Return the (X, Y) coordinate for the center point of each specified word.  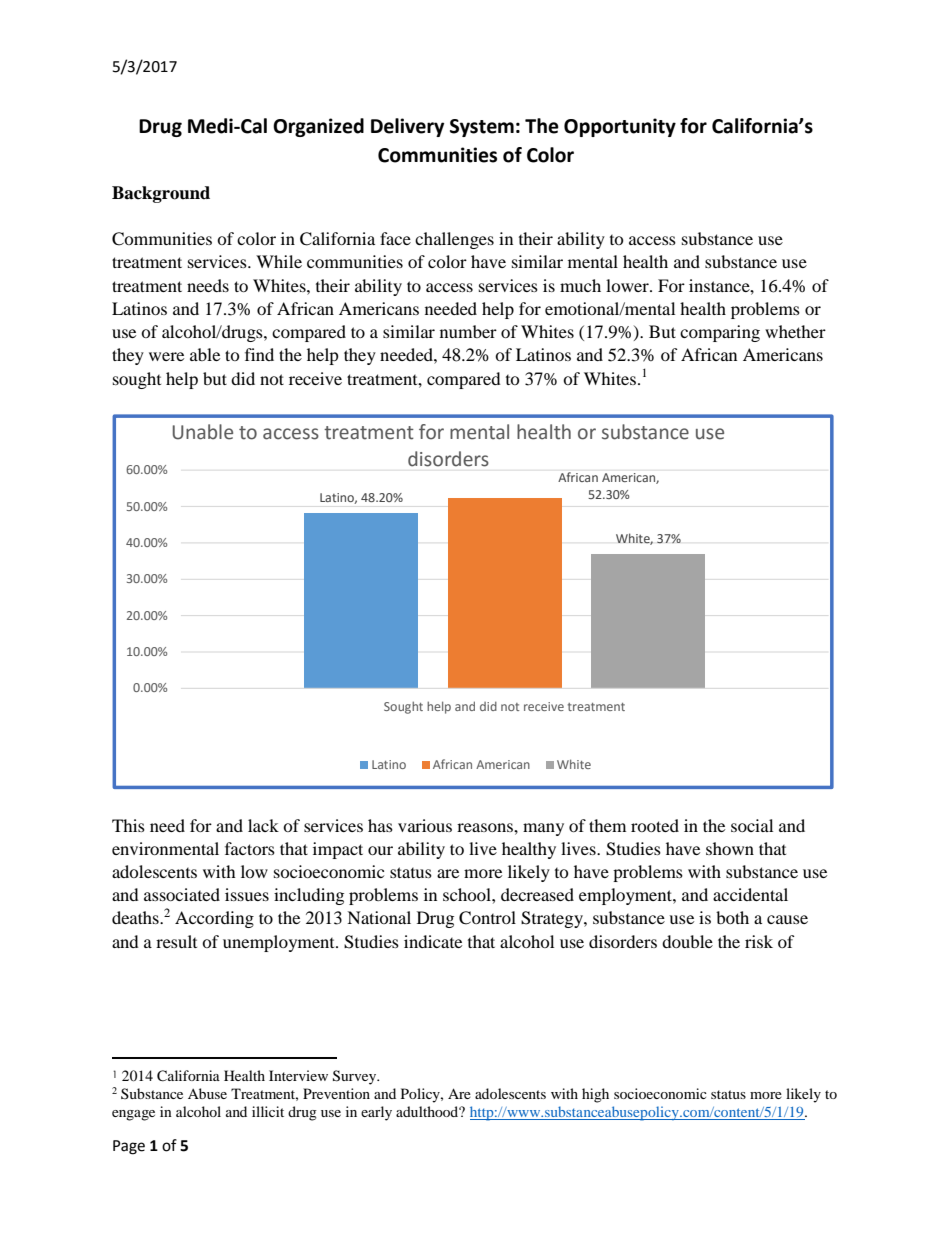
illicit (268, 1111)
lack (263, 825)
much (580, 285)
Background (161, 194)
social (752, 825)
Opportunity (620, 127)
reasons (486, 827)
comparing (720, 333)
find (259, 354)
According (214, 919)
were (166, 356)
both (732, 917)
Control (487, 918)
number (468, 331)
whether (795, 331)
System (482, 128)
